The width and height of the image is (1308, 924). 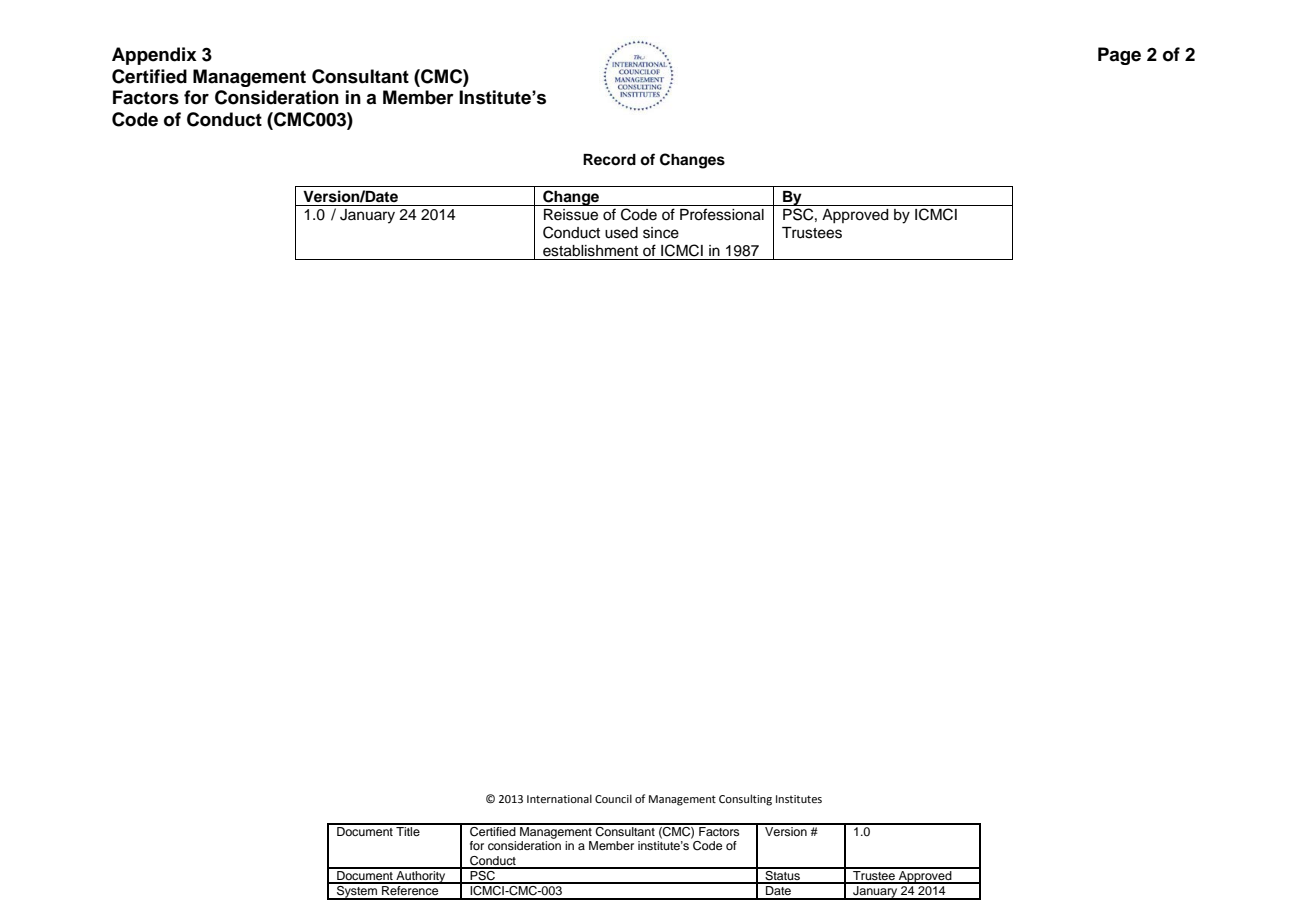 I want to click on Consulting, so click(x=745, y=800).
